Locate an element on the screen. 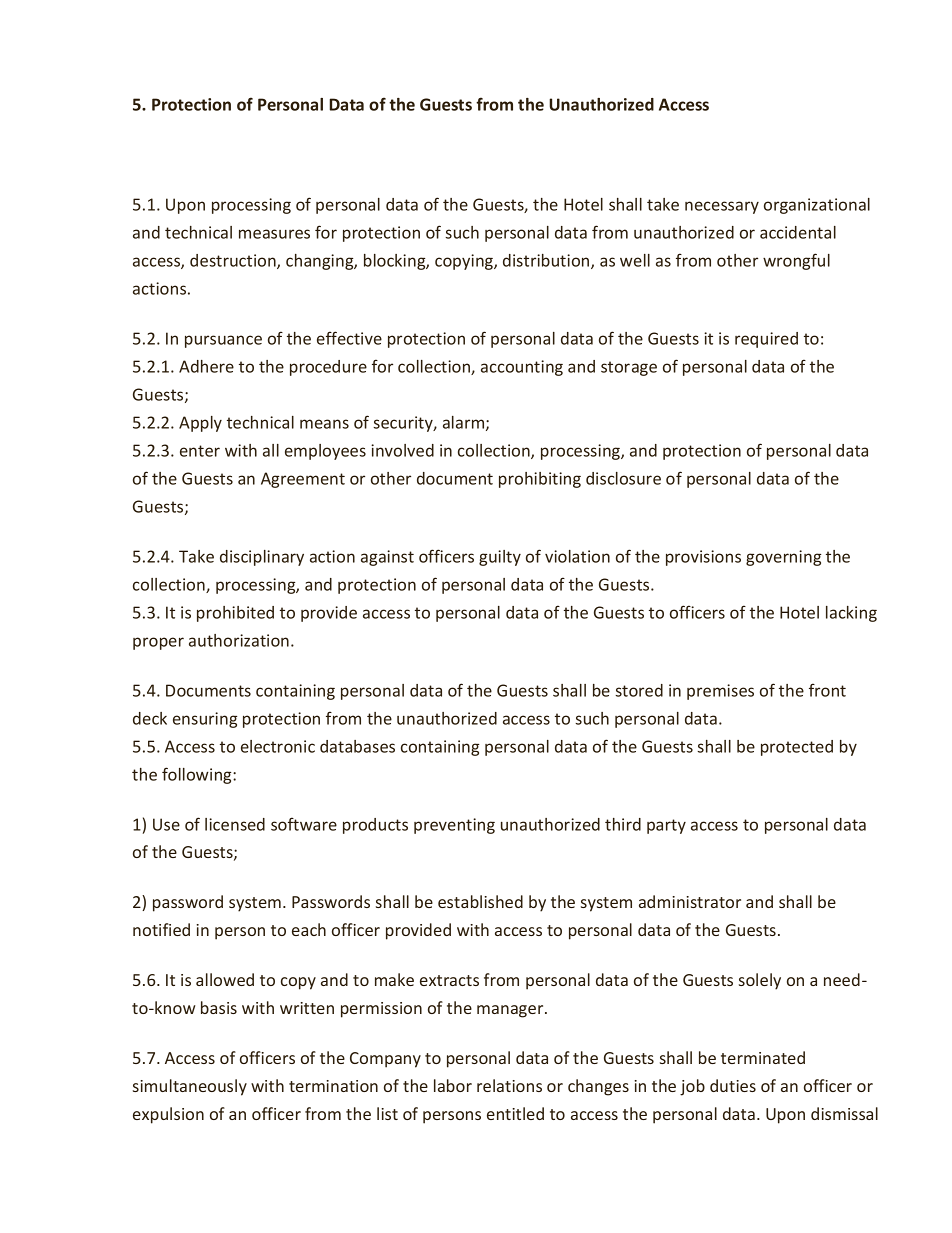  relations is located at coordinates (509, 1085).
